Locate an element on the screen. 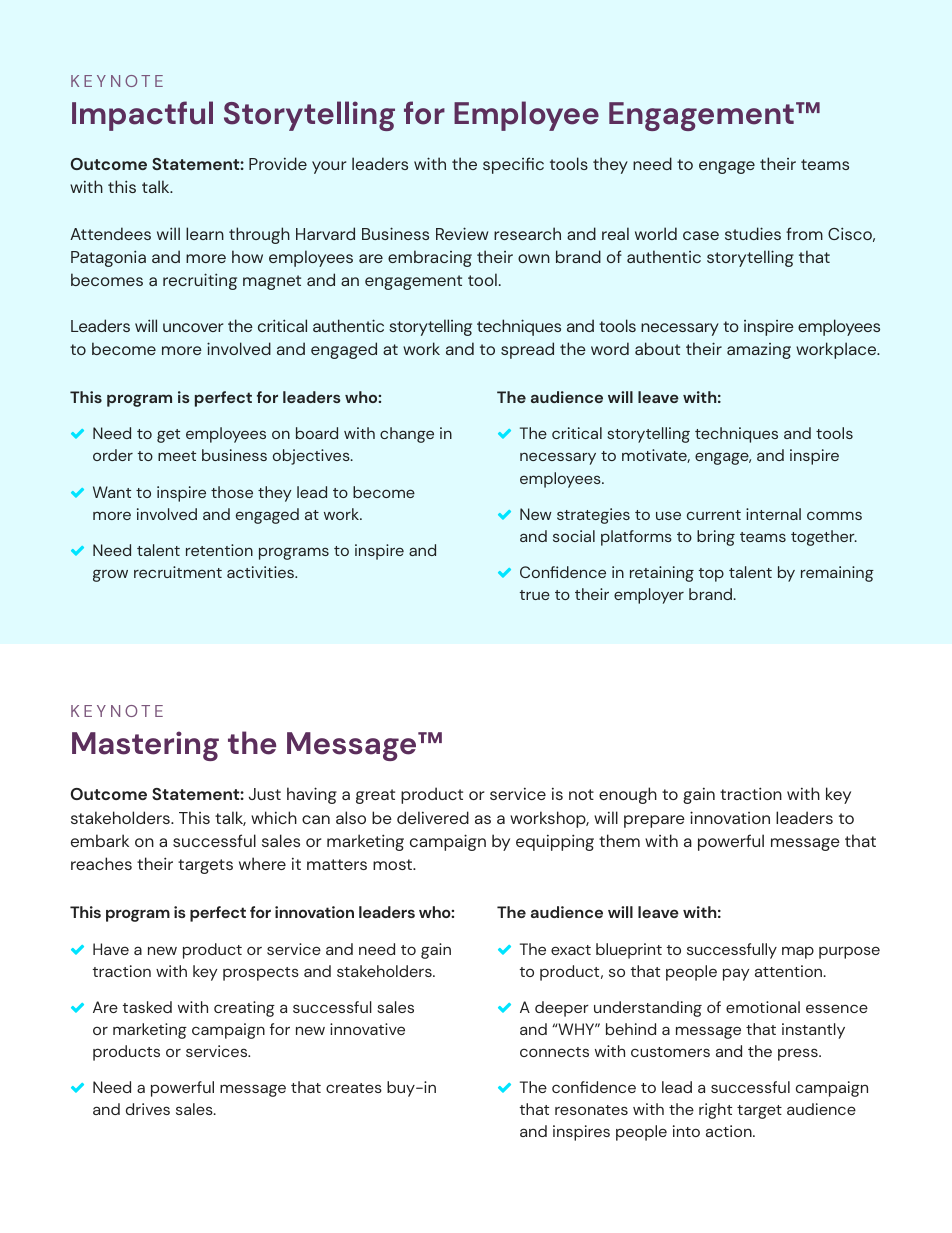 The height and width of the screenshot is (1233, 952). specific is located at coordinates (513, 165).
